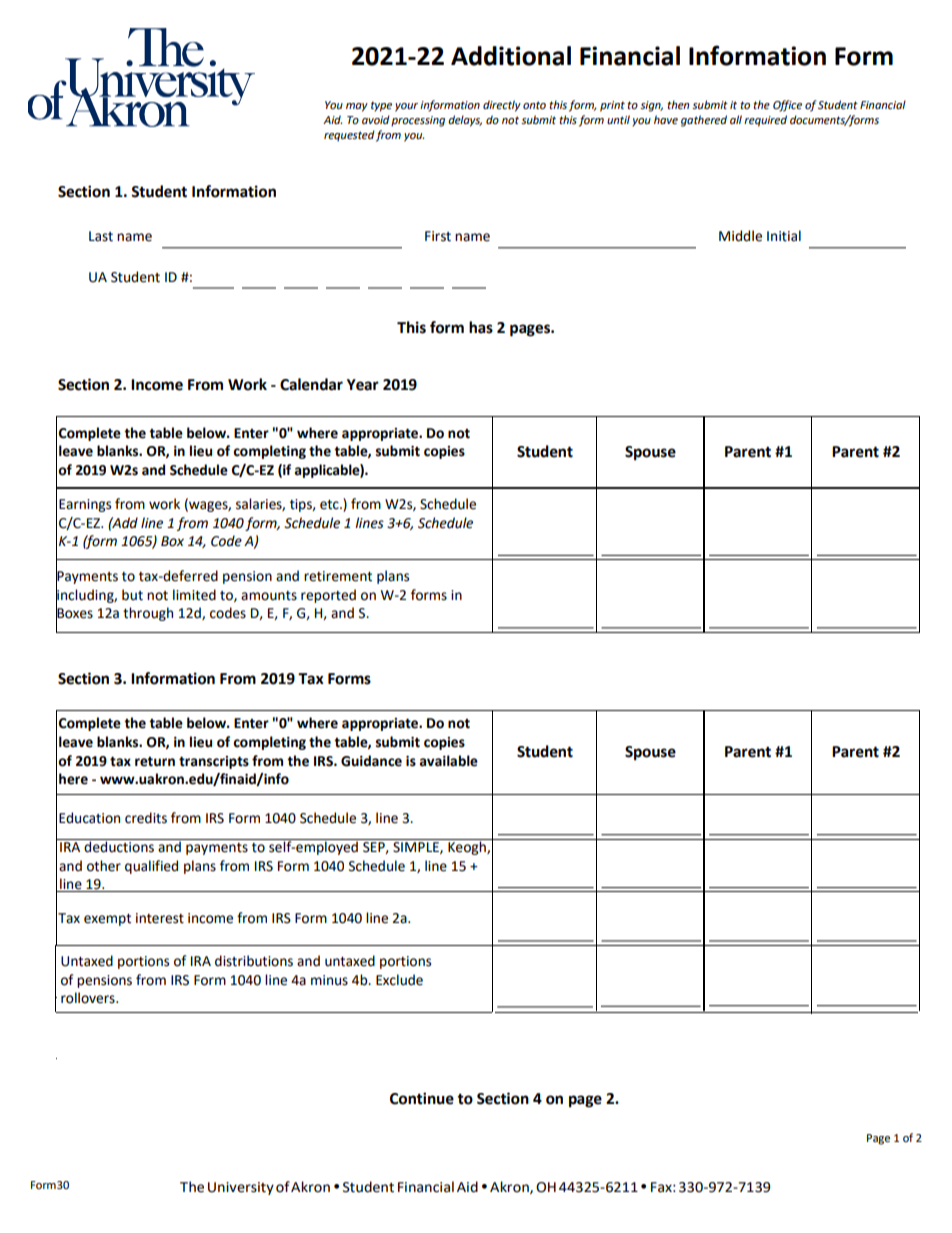 The height and width of the document is (1233, 952). What do you see at coordinates (422, 1098) in the document?
I see `Continue` at bounding box center [422, 1098].
